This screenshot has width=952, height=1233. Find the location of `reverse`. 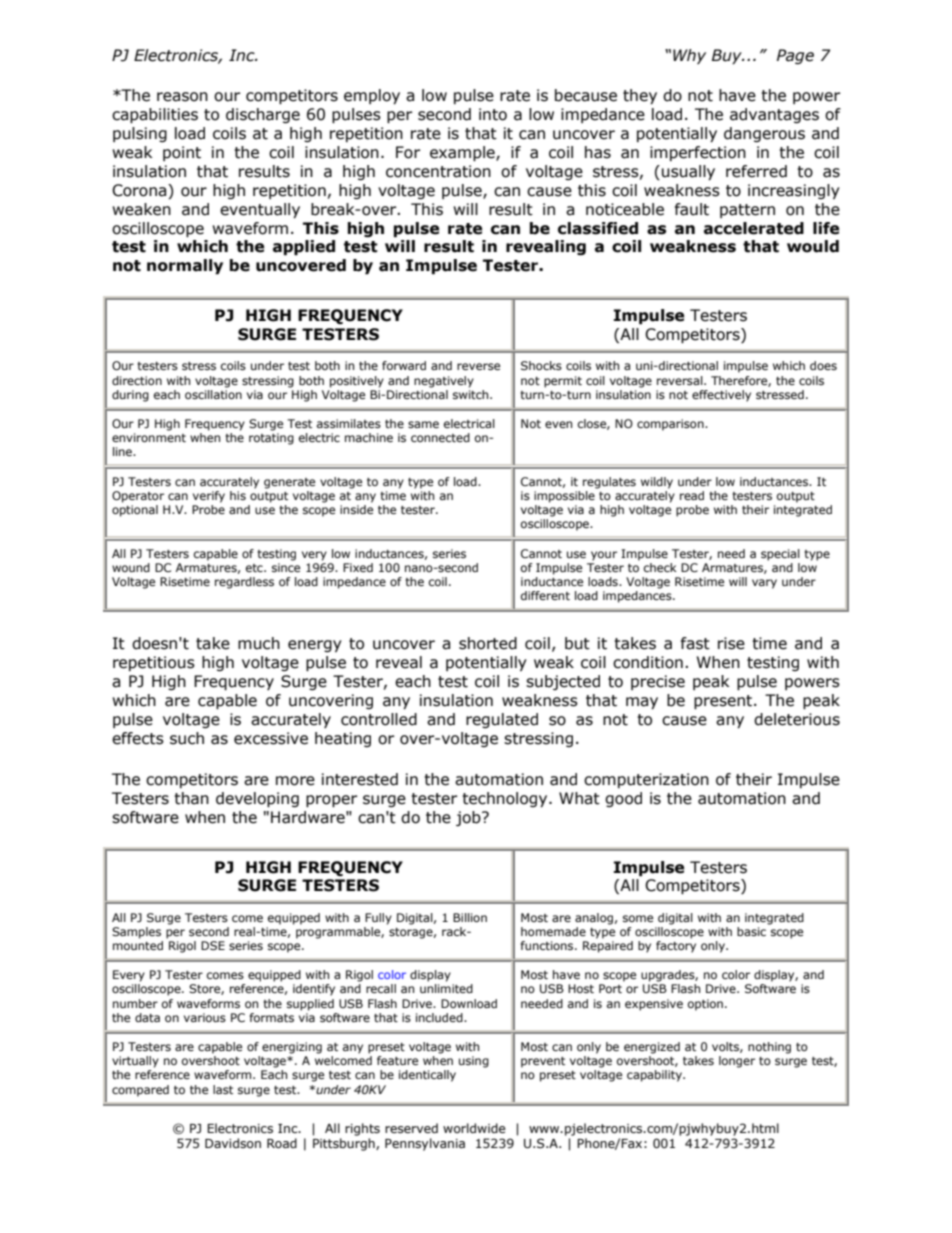

reverse is located at coordinates (478, 366).
